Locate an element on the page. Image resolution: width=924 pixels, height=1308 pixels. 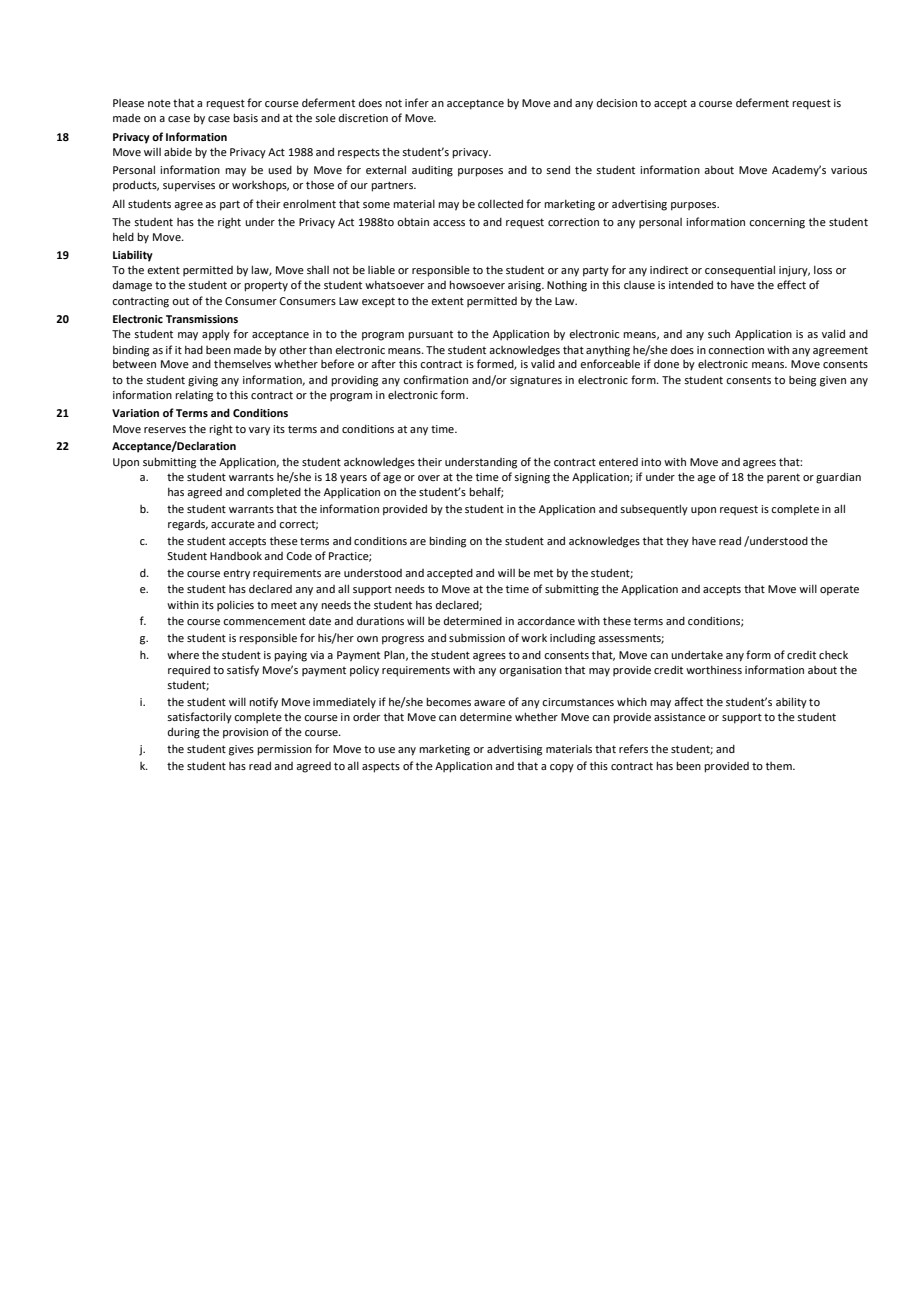
they is located at coordinates (677, 542).
